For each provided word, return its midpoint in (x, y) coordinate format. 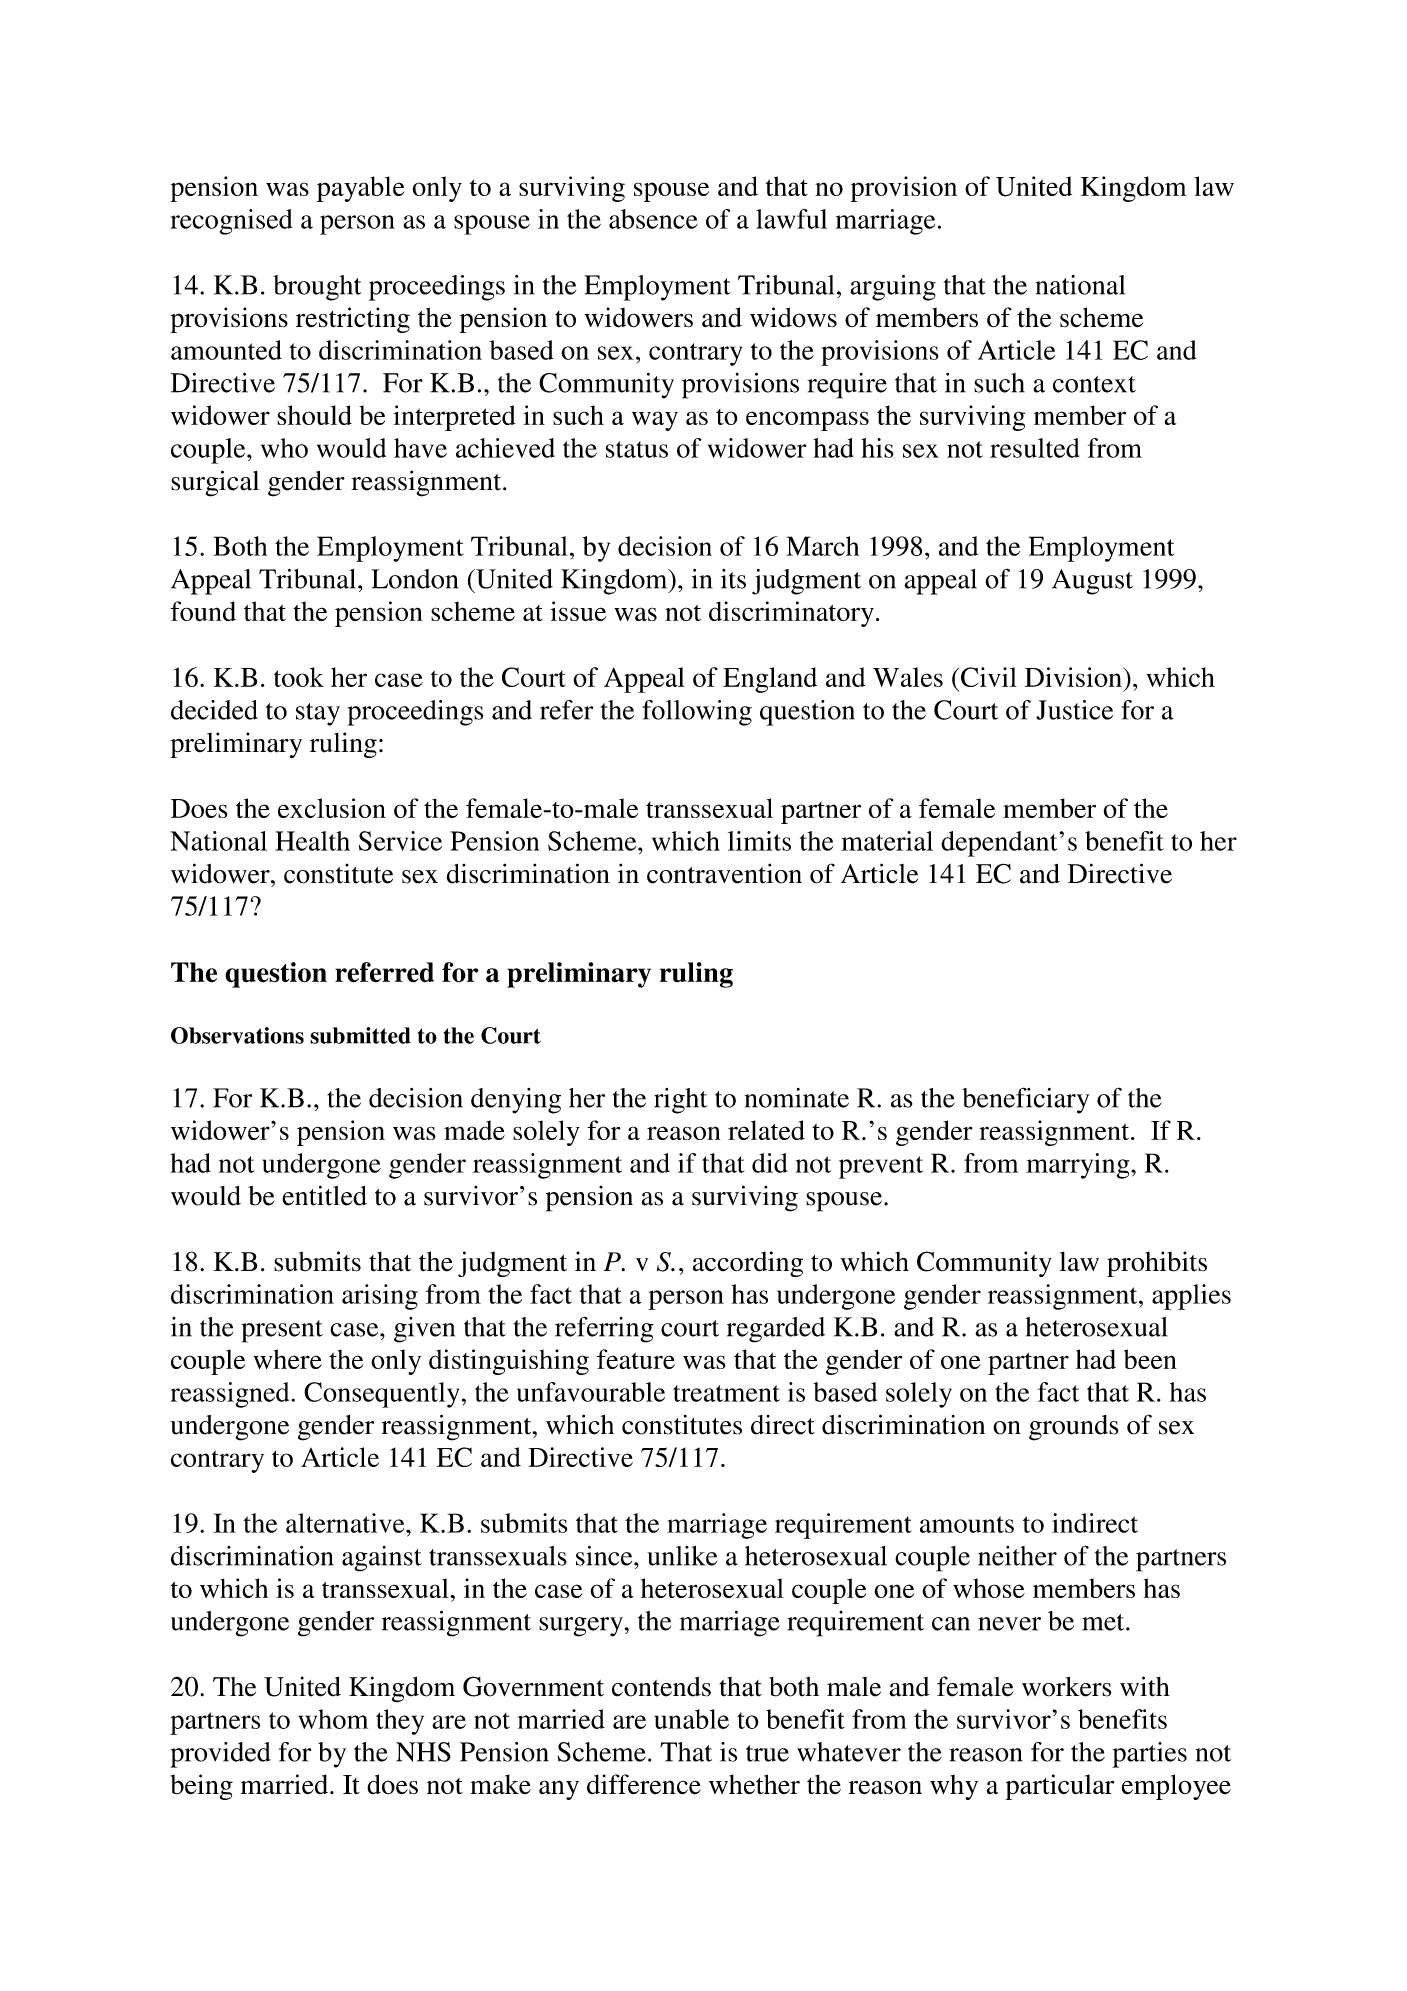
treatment (726, 1393)
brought (317, 288)
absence (653, 219)
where (287, 1359)
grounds (1074, 1428)
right (680, 1101)
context (1094, 384)
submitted (360, 1035)
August (1092, 582)
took (299, 677)
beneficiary (1026, 1100)
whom (333, 1719)
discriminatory (791, 614)
